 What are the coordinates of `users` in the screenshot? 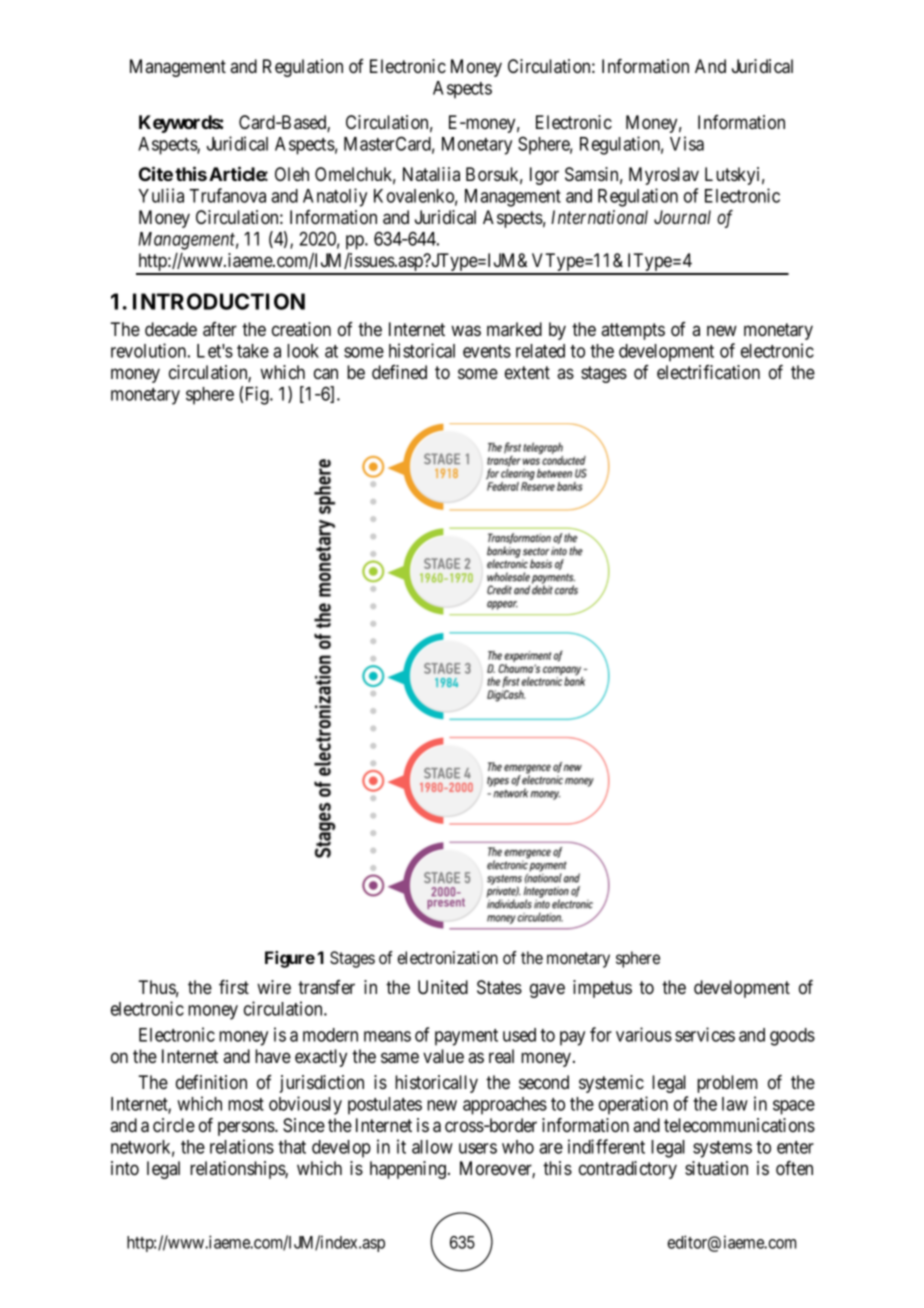 It's located at (478, 1148).
